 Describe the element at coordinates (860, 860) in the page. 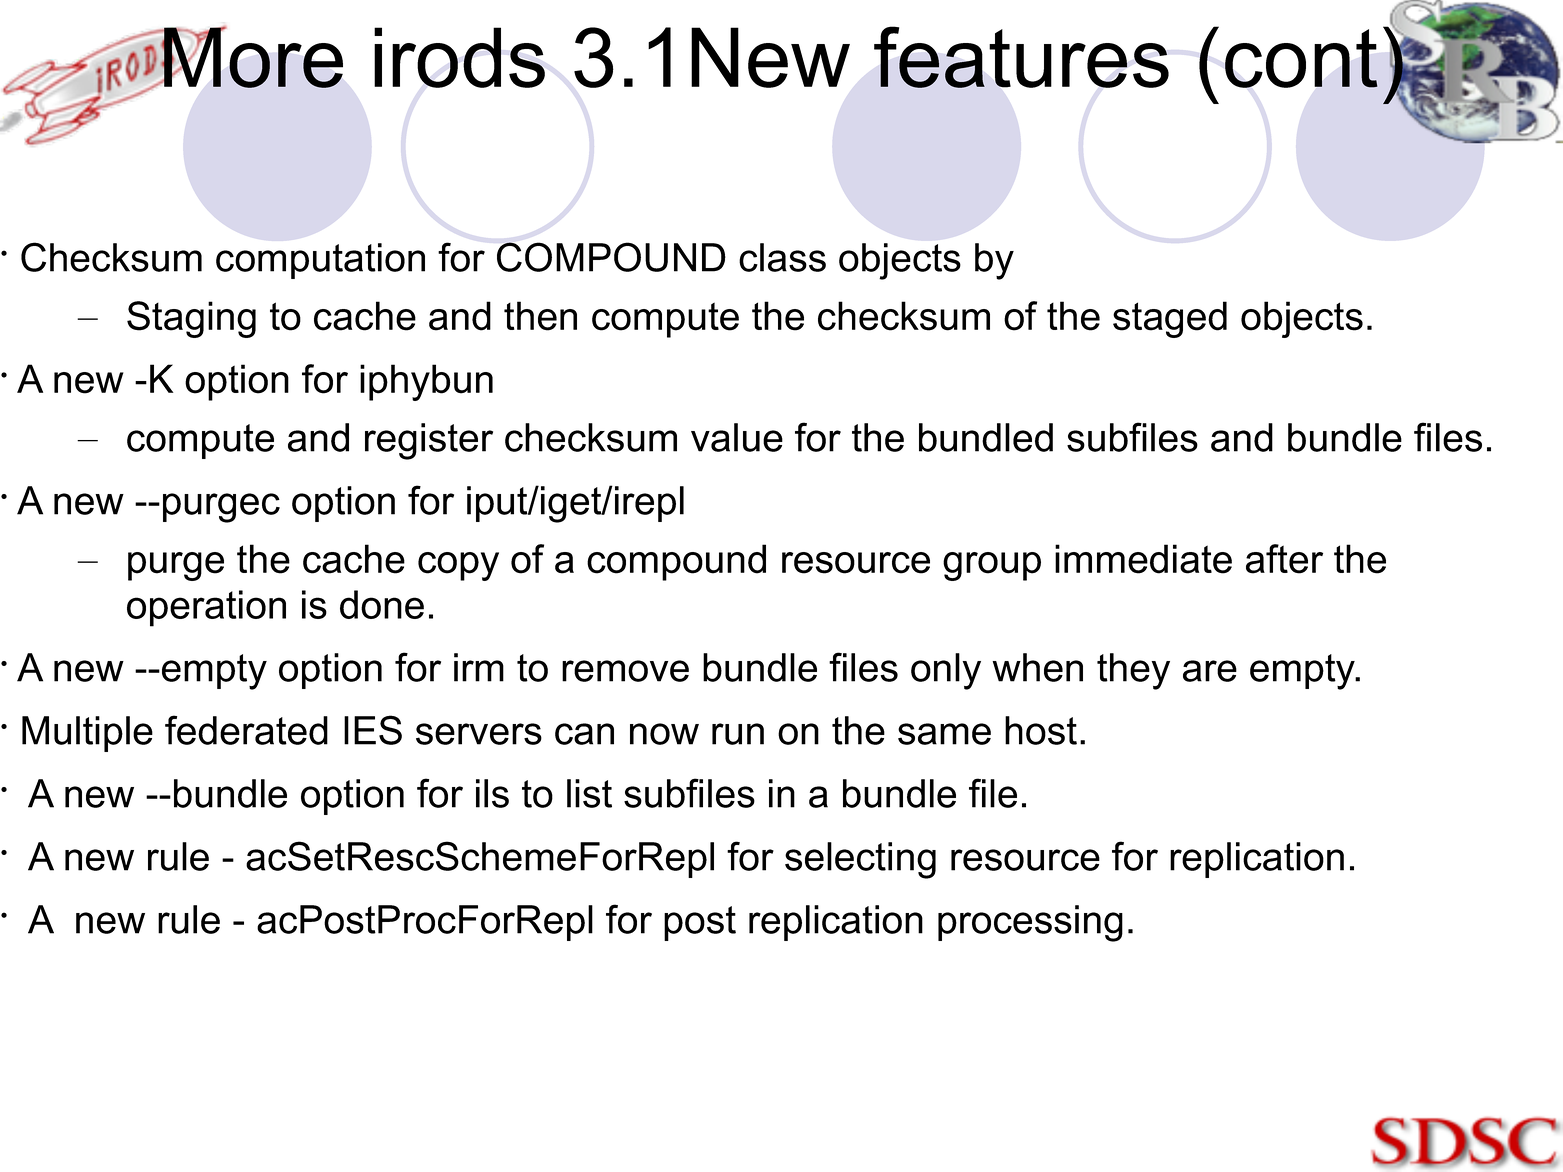

I see `selecting` at that location.
